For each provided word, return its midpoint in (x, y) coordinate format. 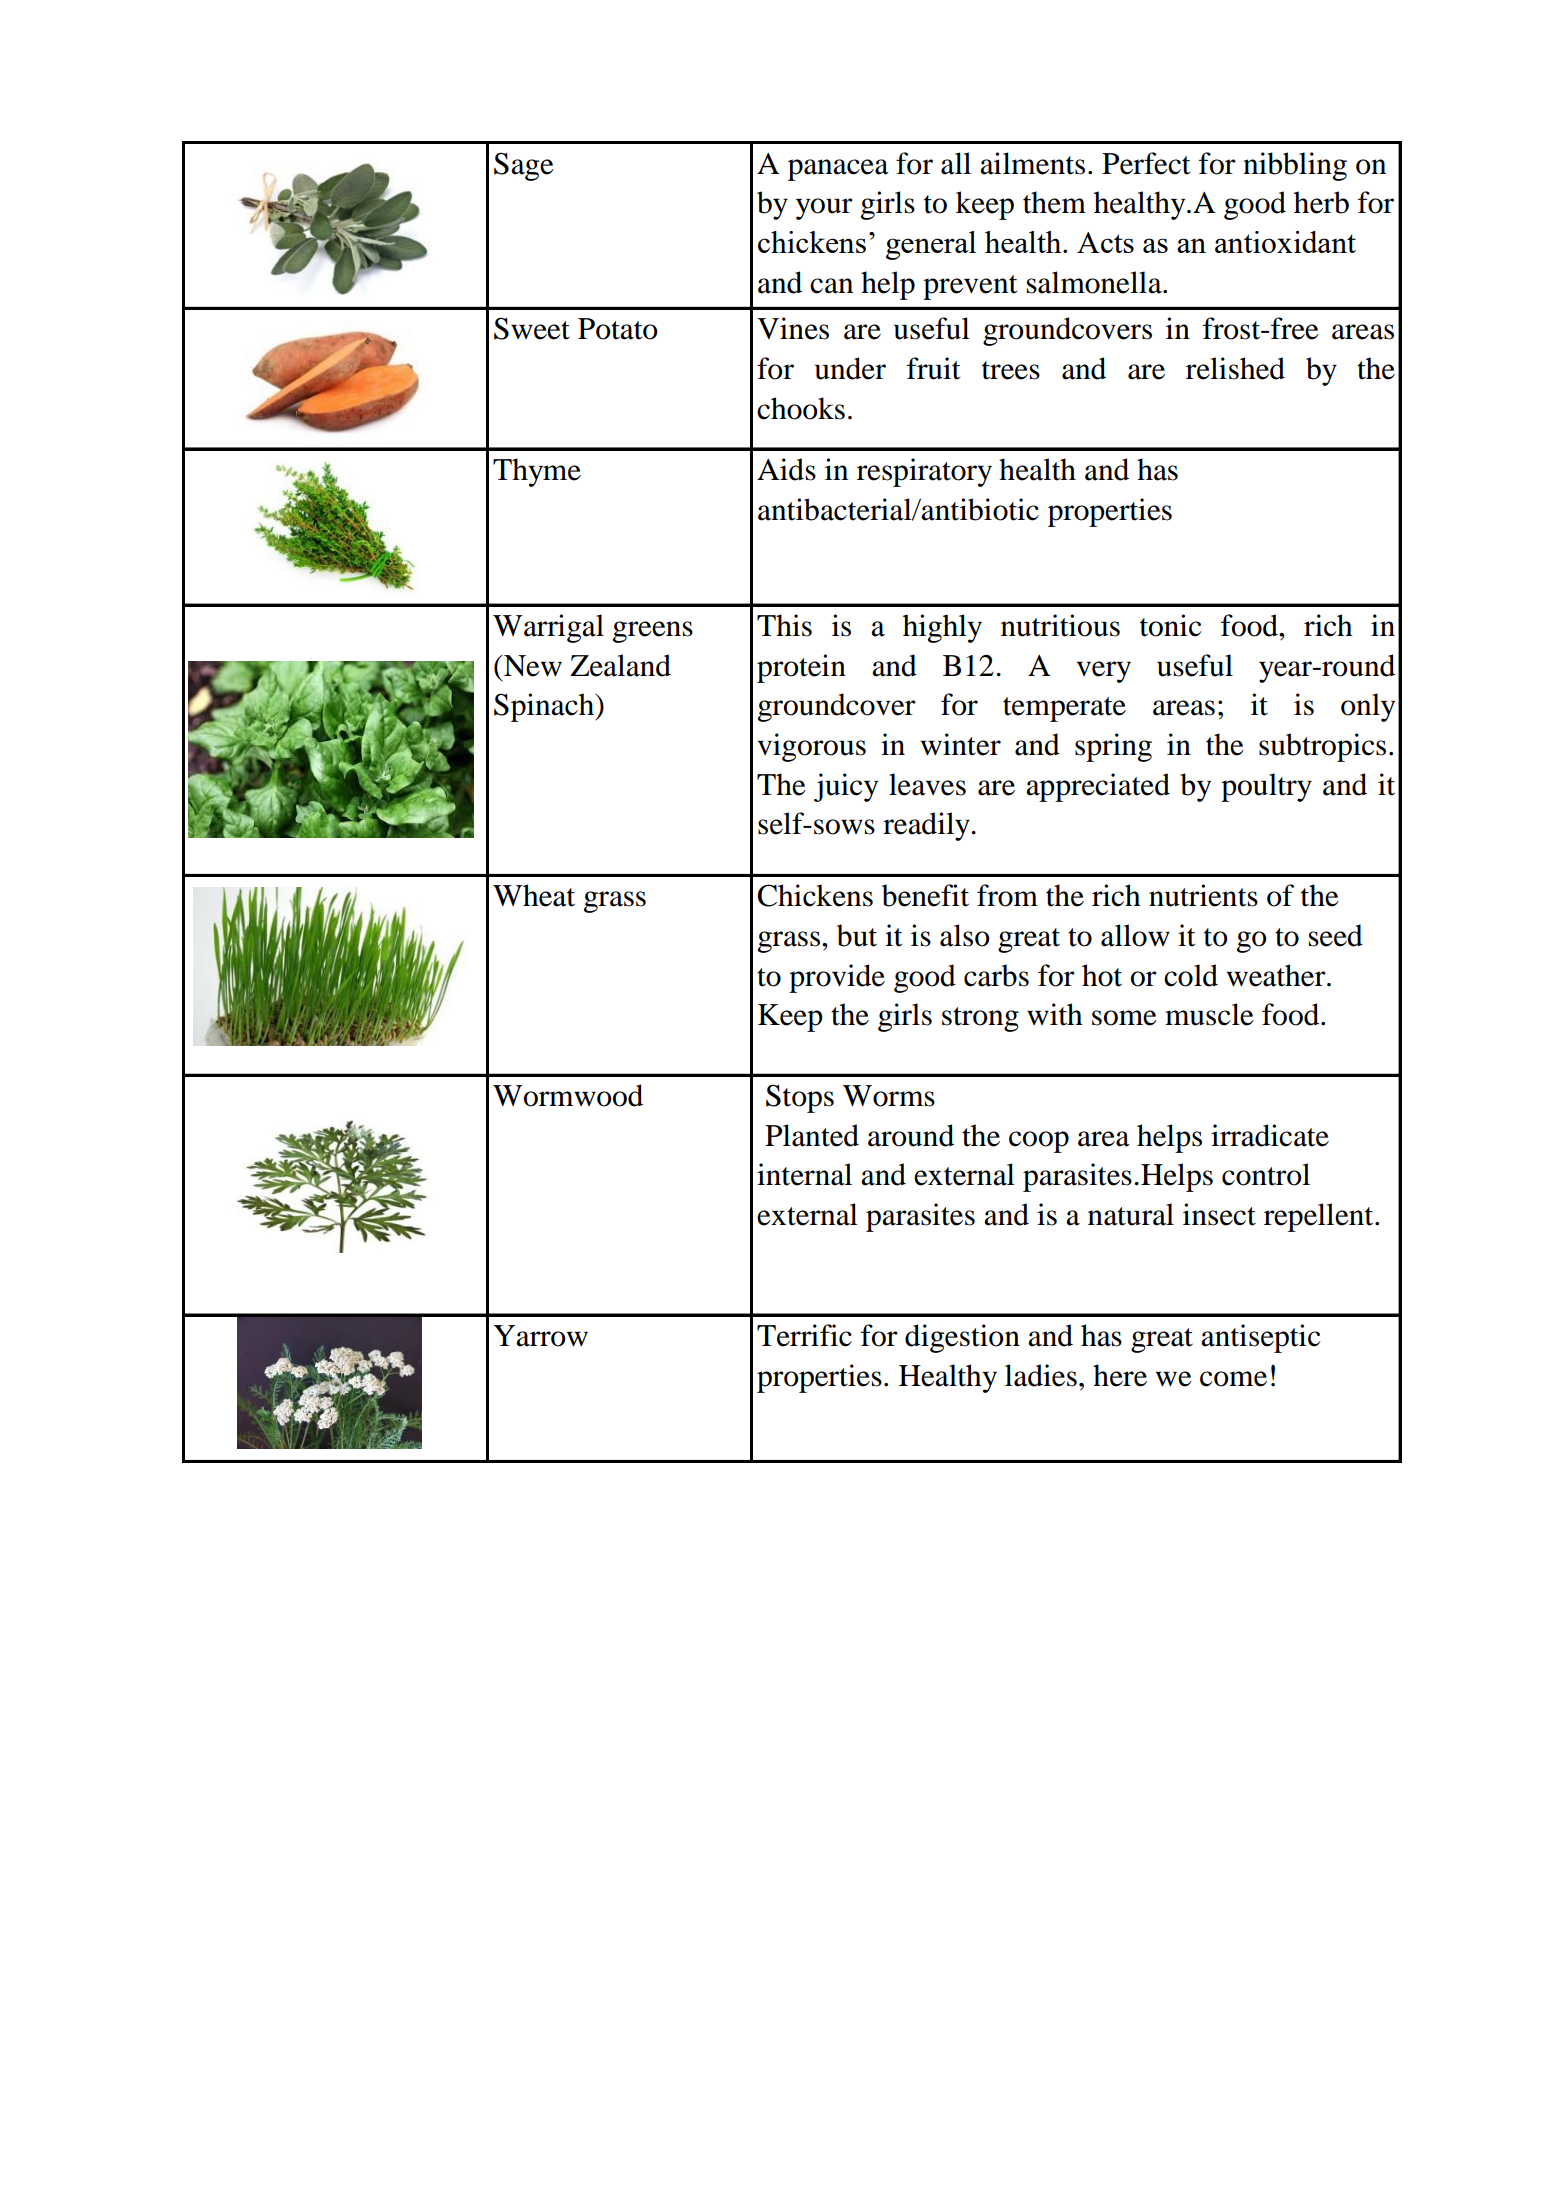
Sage (524, 166)
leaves (927, 784)
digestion (962, 1338)
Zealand (620, 665)
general (931, 245)
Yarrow (540, 1336)
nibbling (1295, 166)
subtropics (1322, 747)
